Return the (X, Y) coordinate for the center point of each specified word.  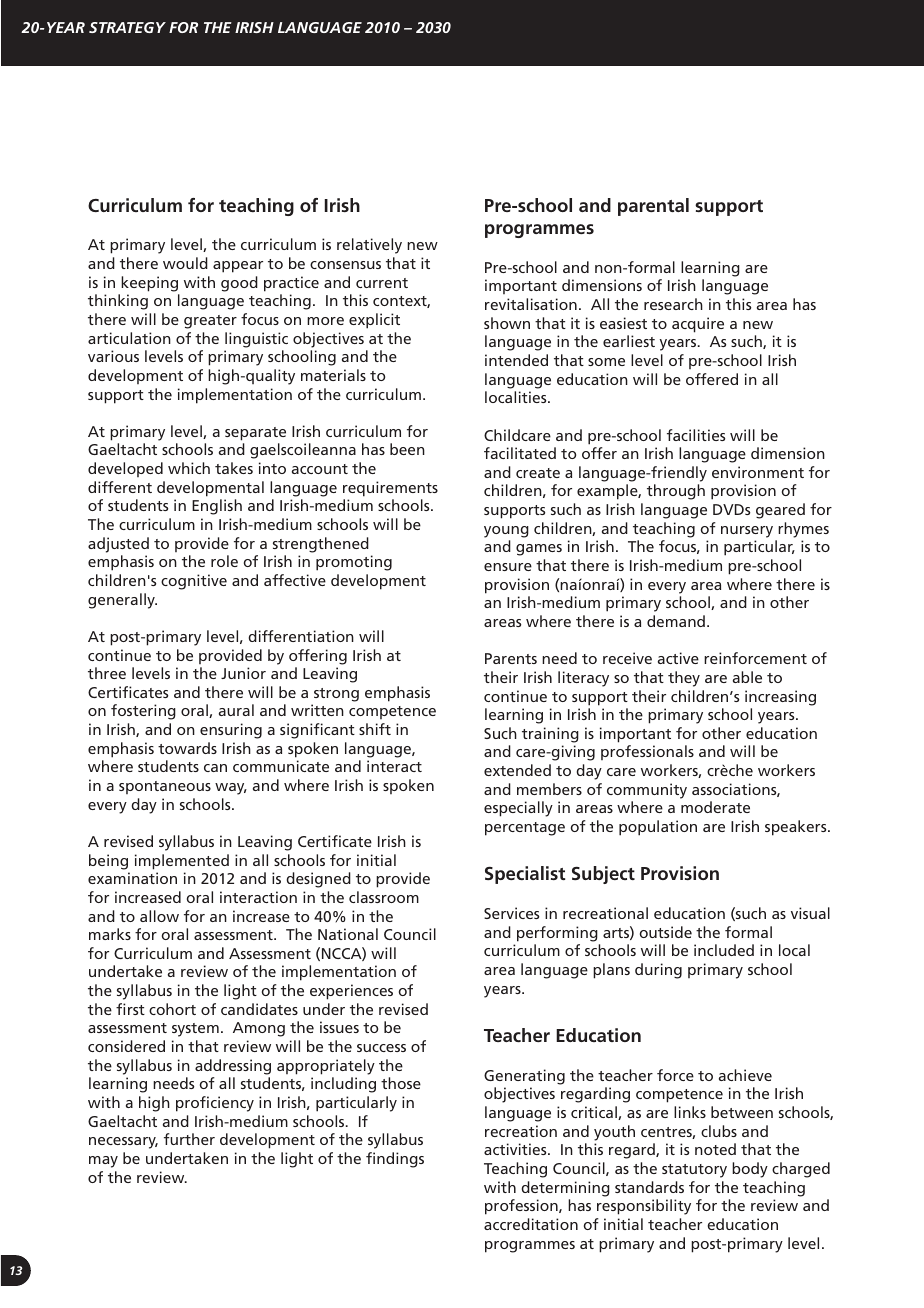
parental (653, 207)
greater (210, 322)
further (189, 1139)
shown (507, 323)
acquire (698, 325)
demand (676, 621)
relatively (369, 246)
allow (159, 916)
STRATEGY (127, 27)
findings (395, 1160)
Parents (511, 658)
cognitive (194, 582)
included (724, 950)
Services (511, 913)
